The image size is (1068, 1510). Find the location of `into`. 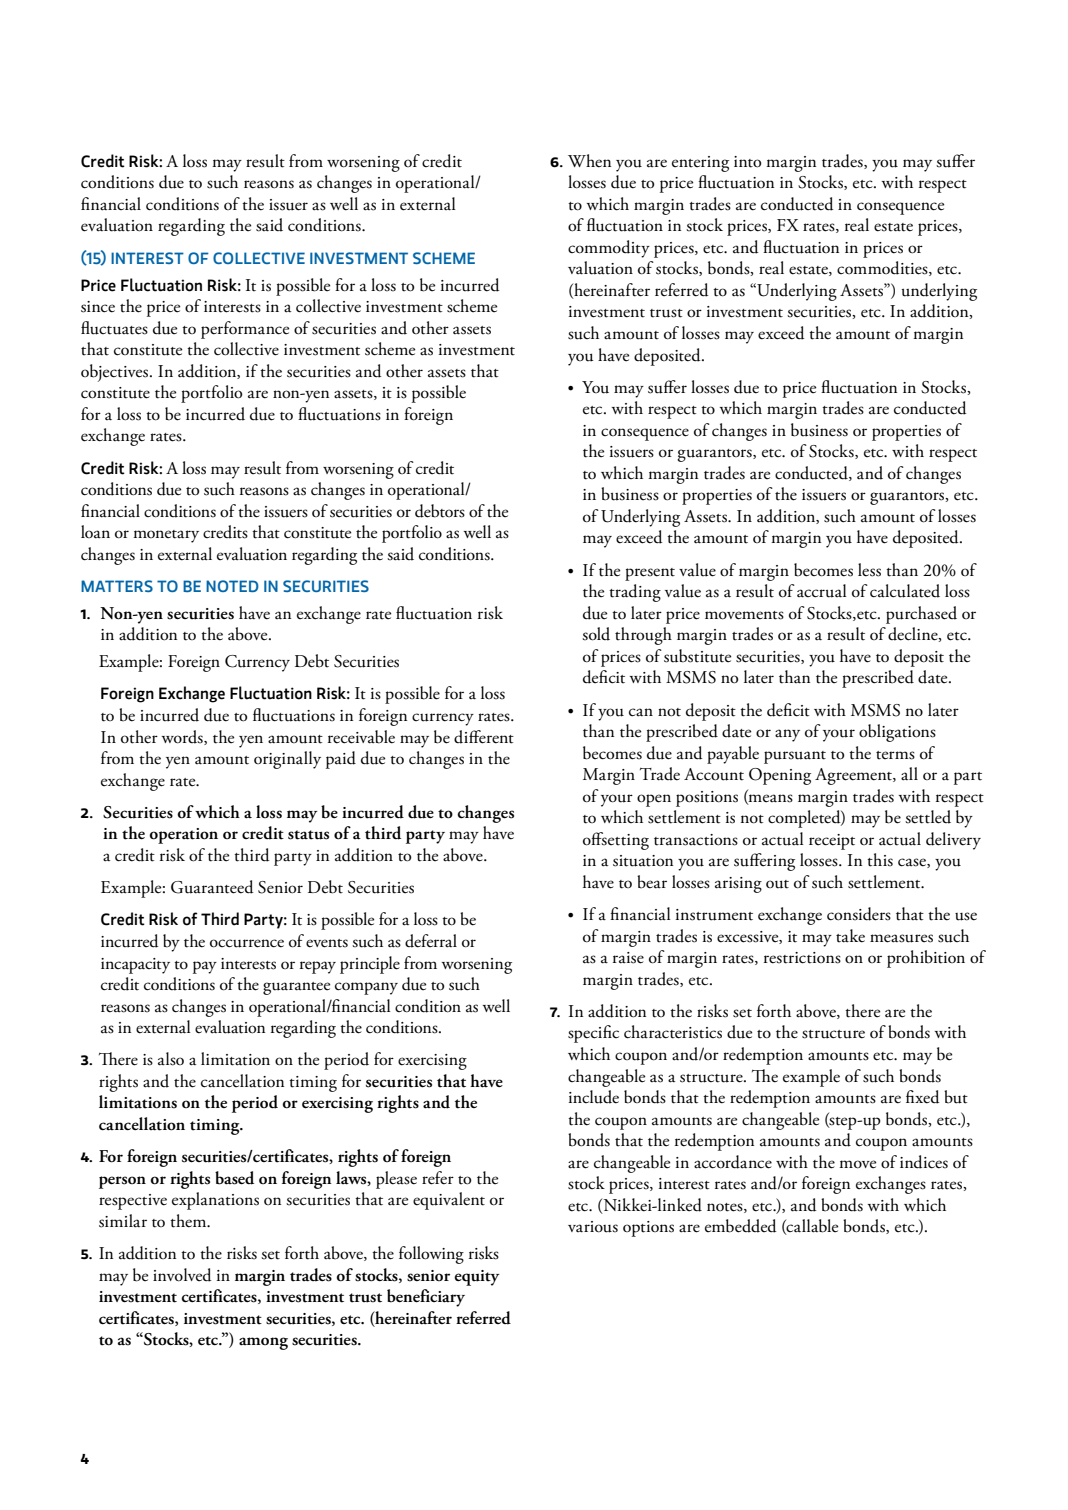

into is located at coordinates (748, 162).
